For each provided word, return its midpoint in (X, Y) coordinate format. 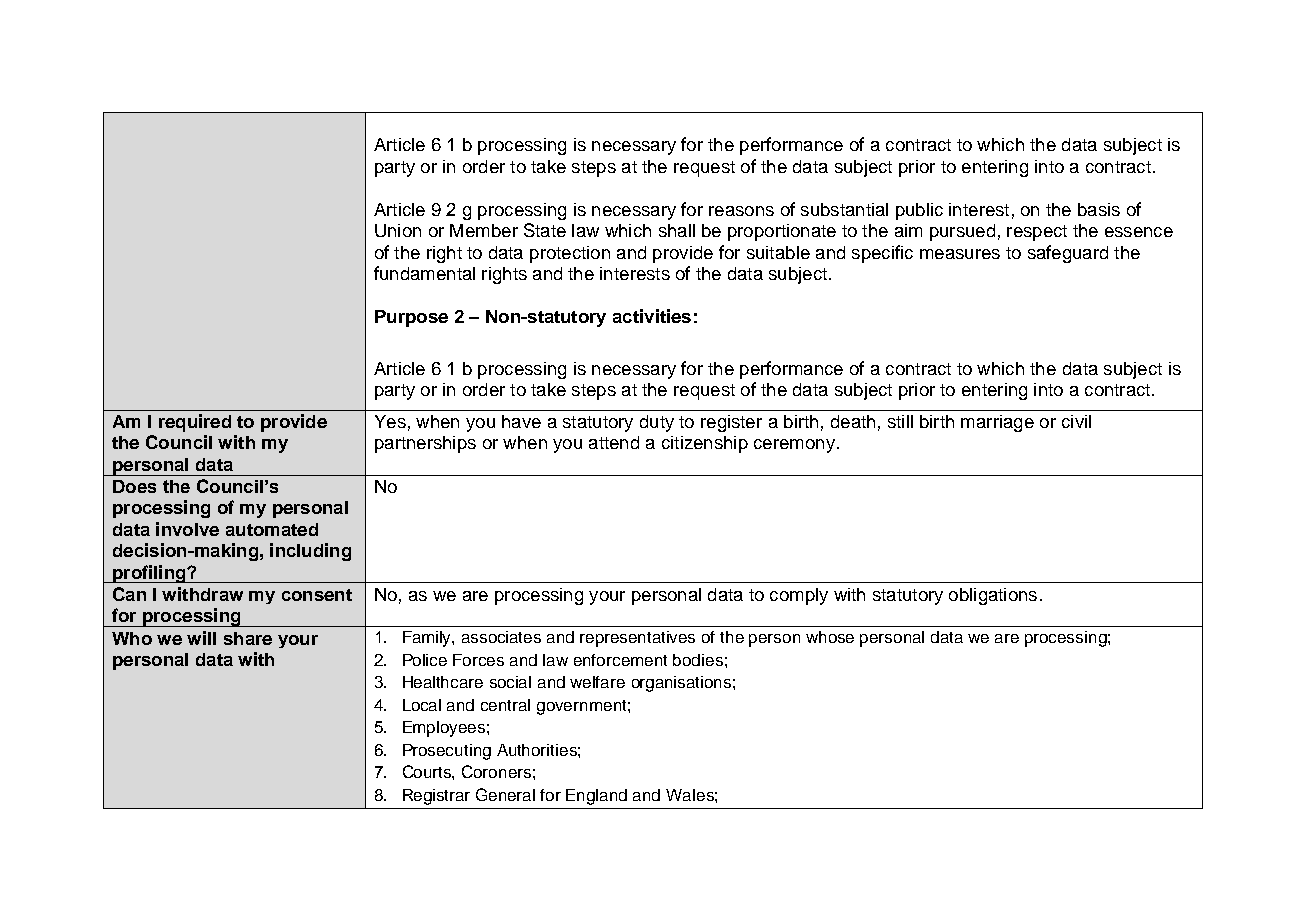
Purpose (411, 318)
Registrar (436, 797)
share (248, 638)
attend (614, 442)
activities (652, 316)
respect (1037, 233)
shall (677, 230)
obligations (993, 596)
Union (398, 230)
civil (1076, 421)
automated (272, 529)
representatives (637, 639)
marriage (997, 423)
